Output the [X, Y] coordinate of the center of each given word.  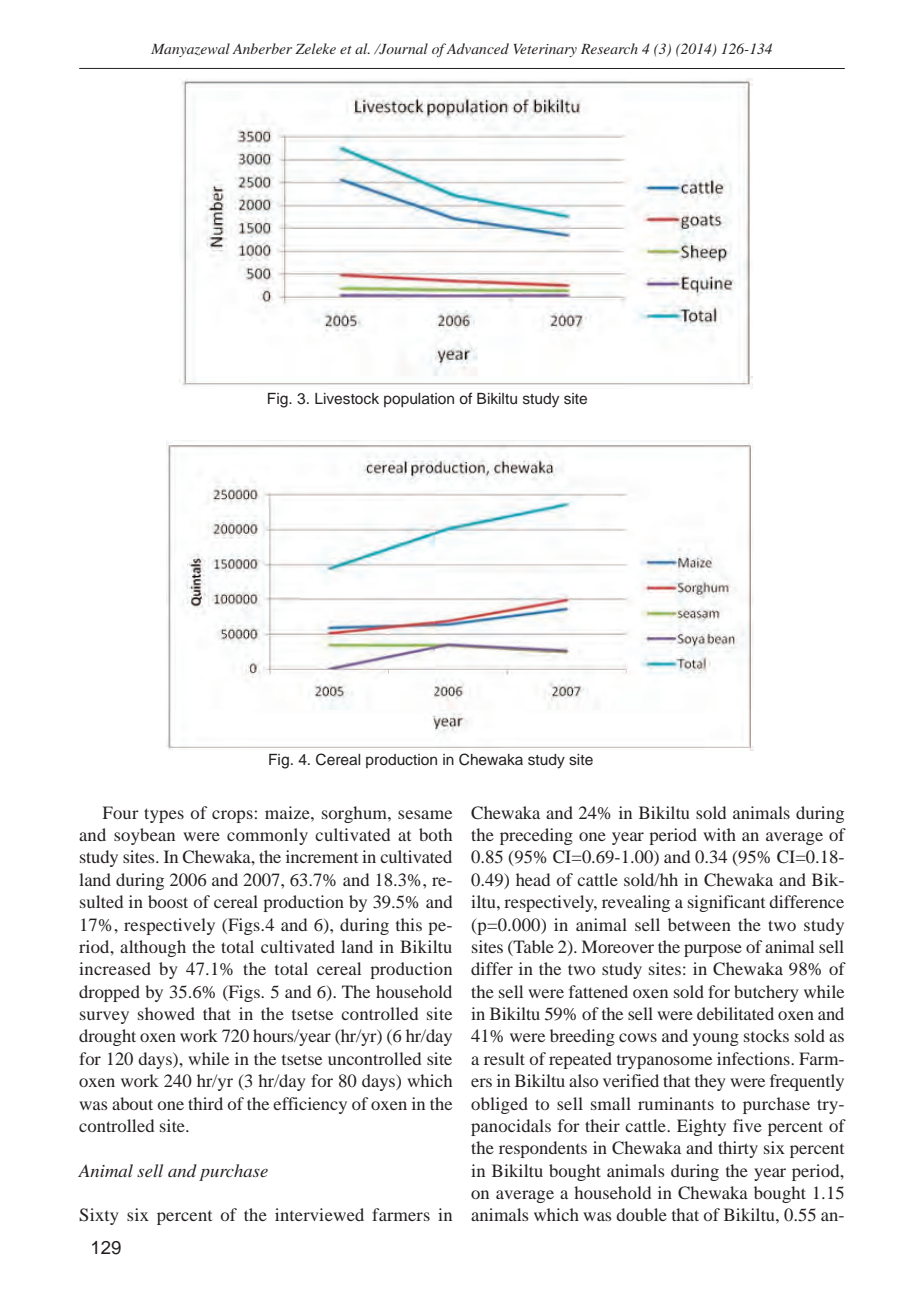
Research [609, 48]
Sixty [99, 1216]
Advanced [477, 48]
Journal [402, 49]
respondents [543, 1149]
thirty [738, 1149]
